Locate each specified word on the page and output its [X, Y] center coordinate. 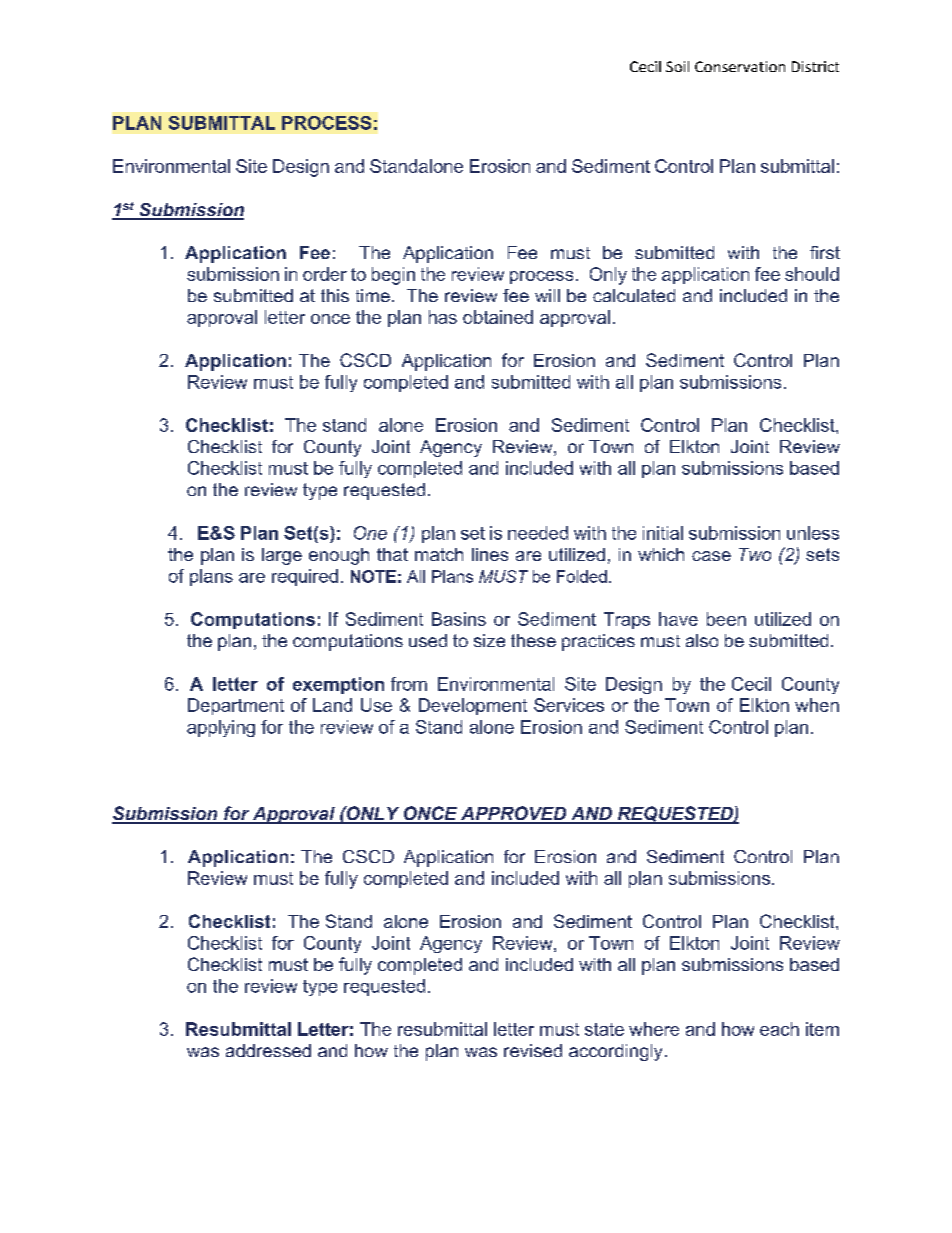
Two [755, 554]
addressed [268, 1050]
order [325, 274]
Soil [677, 66]
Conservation [740, 66]
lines [490, 554]
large [282, 556]
